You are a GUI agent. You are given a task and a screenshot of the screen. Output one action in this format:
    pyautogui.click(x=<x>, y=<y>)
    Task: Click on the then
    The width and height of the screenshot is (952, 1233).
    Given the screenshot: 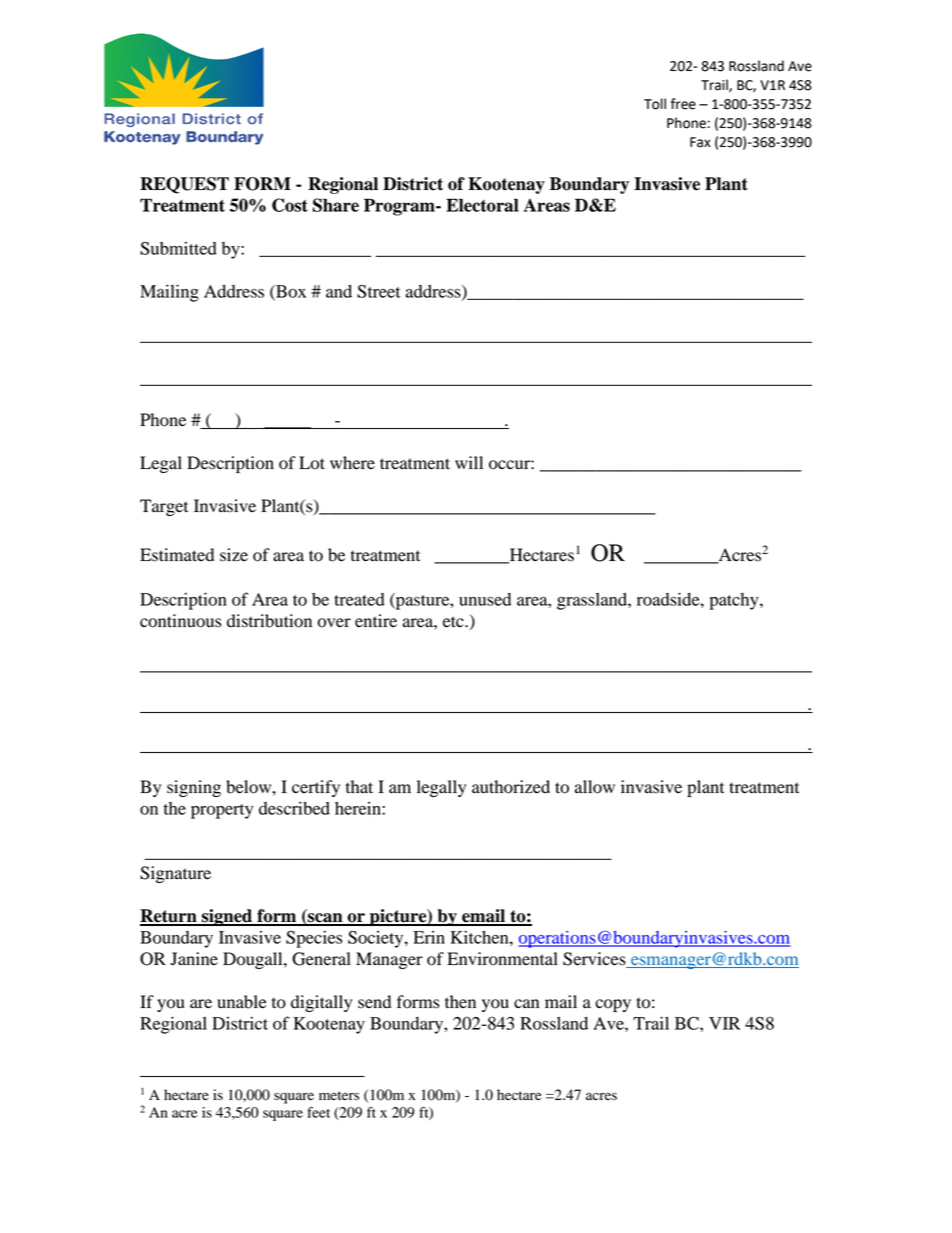 What is the action you would take?
    pyautogui.click(x=460, y=1002)
